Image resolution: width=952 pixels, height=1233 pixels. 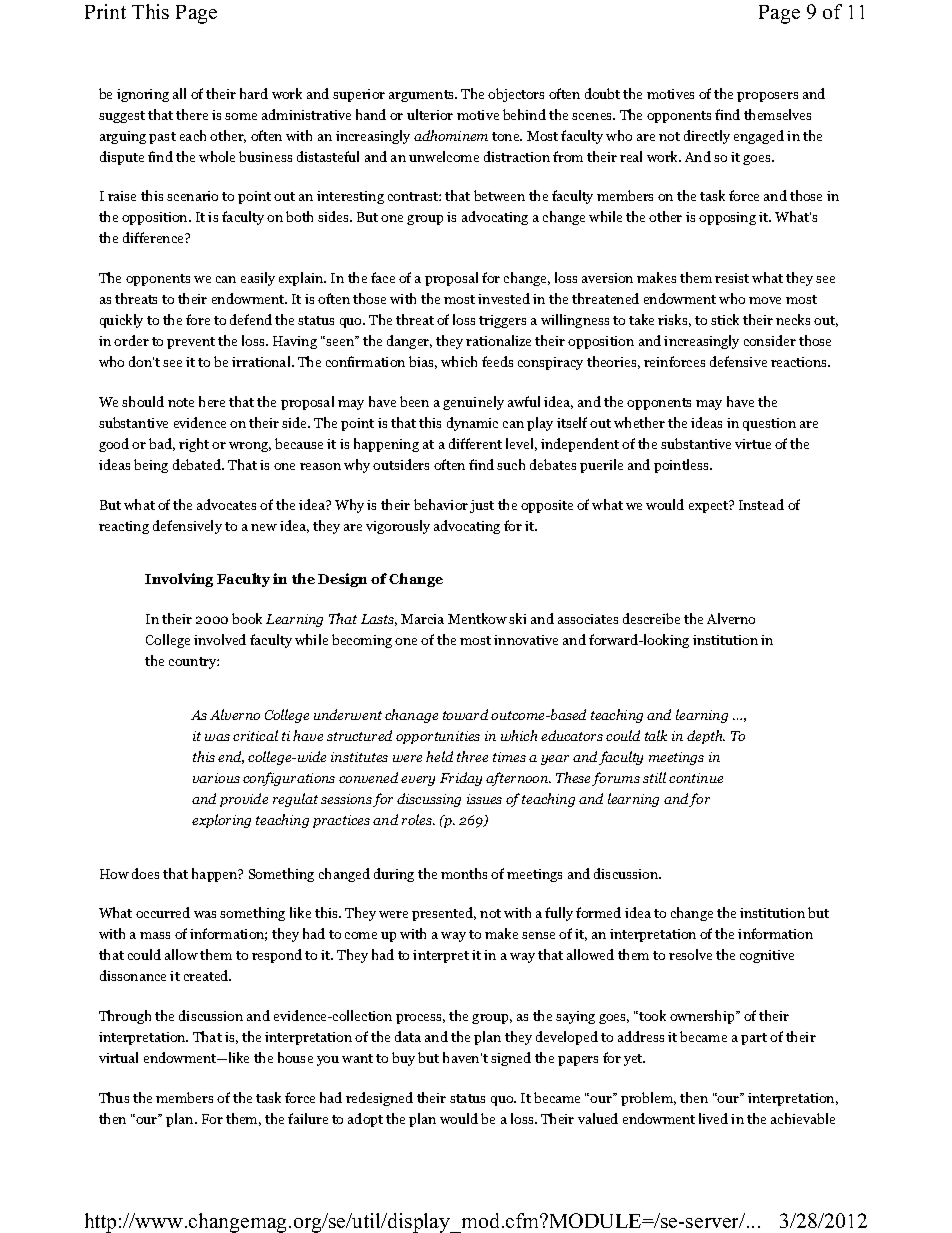 What do you see at coordinates (423, 96) in the screenshot?
I see `arguments` at bounding box center [423, 96].
